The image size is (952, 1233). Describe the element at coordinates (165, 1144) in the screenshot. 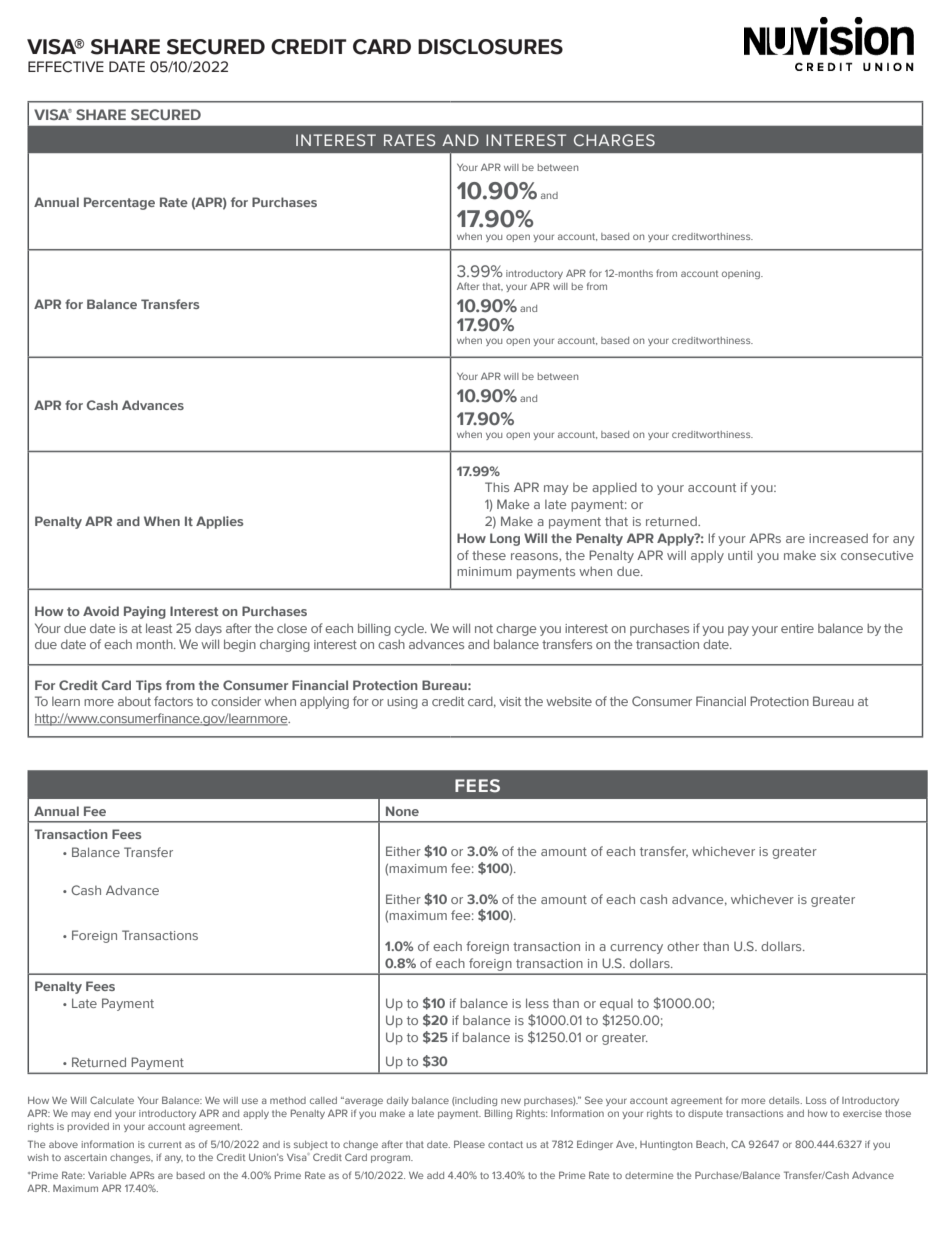

I see `current` at that location.
